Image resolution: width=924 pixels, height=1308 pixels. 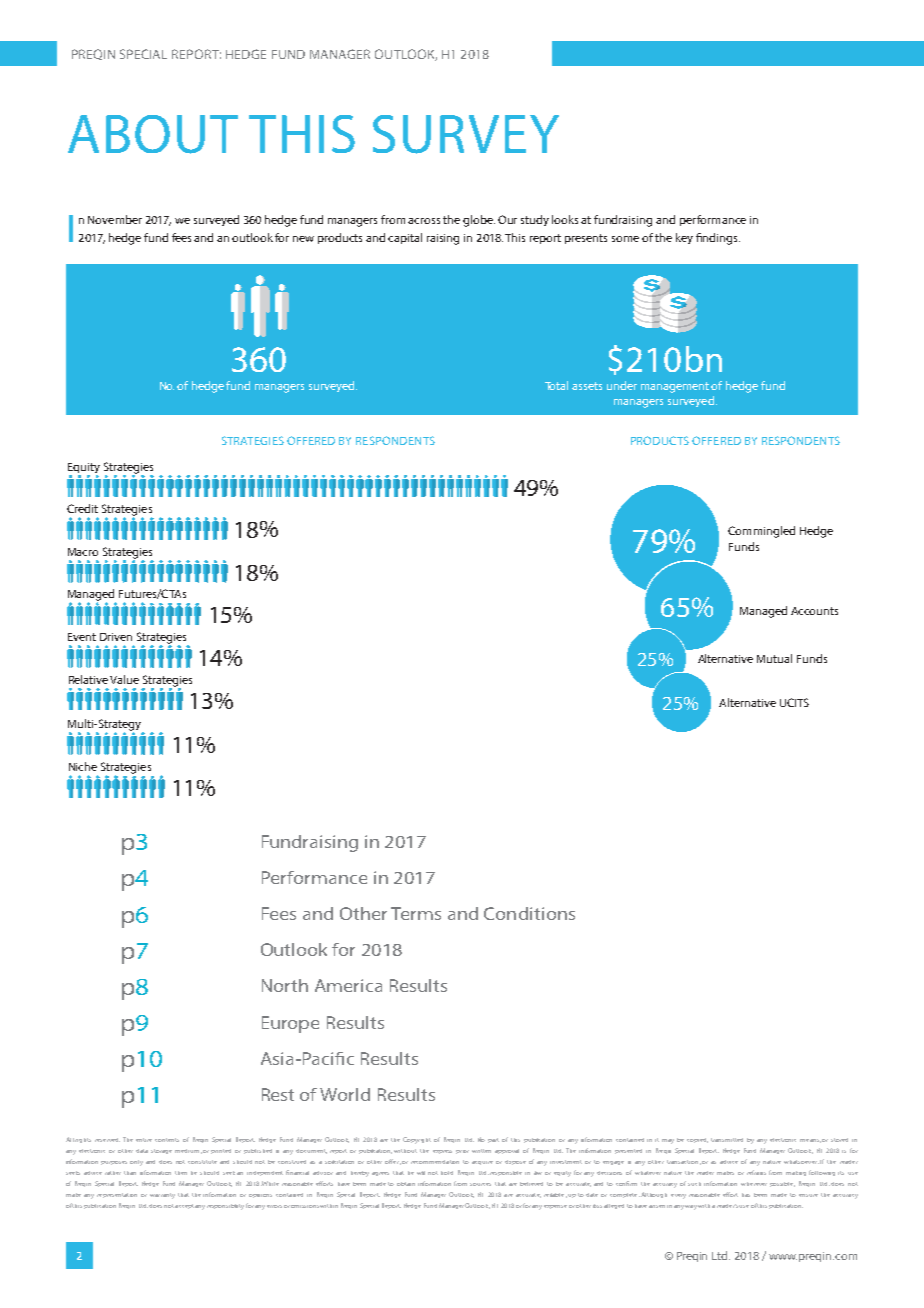 I want to click on Terms, so click(x=416, y=913).
